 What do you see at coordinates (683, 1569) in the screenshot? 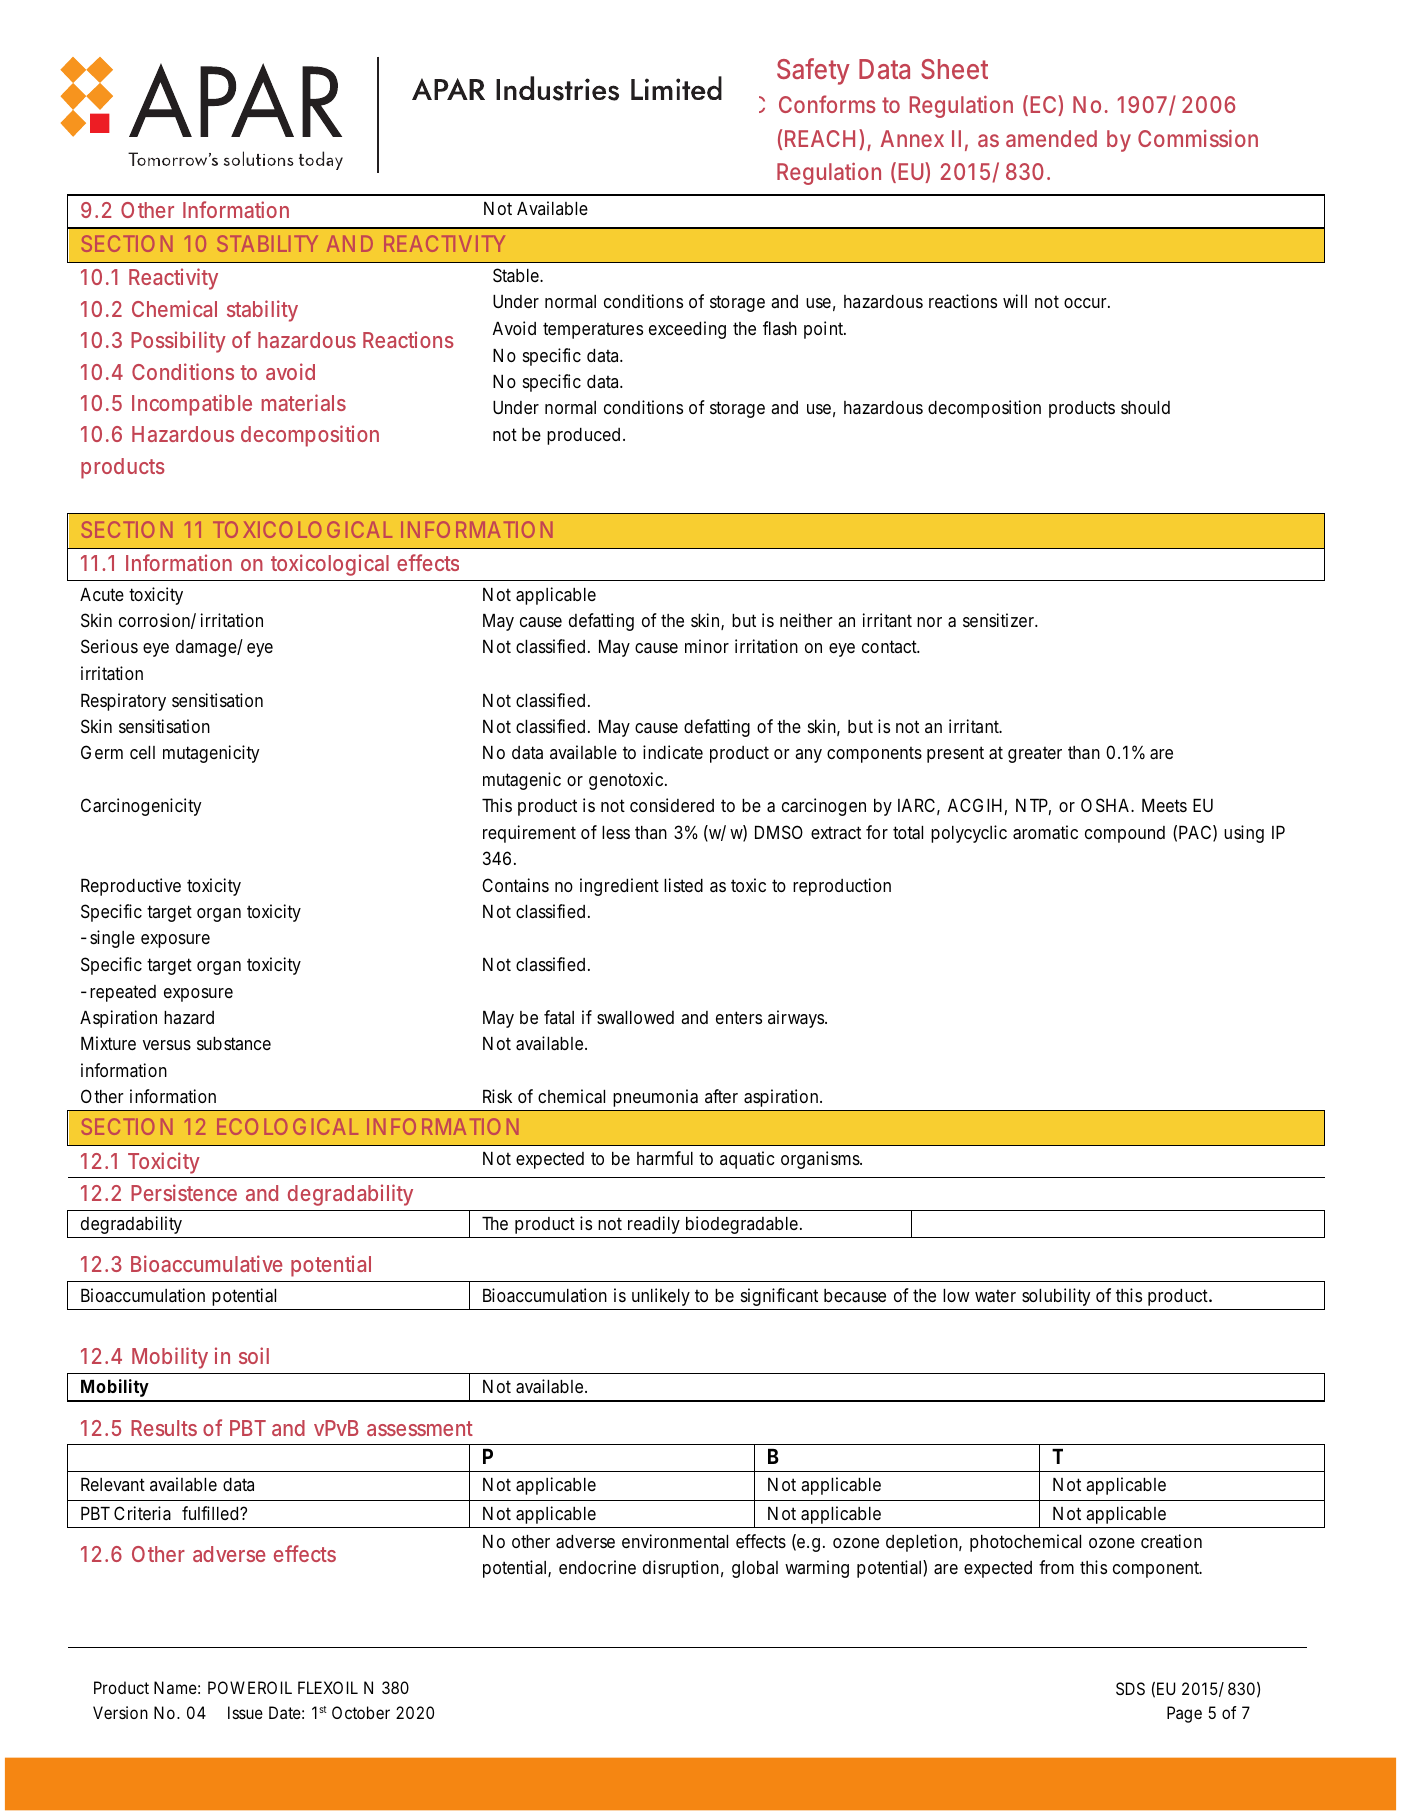
I see `disruption` at bounding box center [683, 1569].
